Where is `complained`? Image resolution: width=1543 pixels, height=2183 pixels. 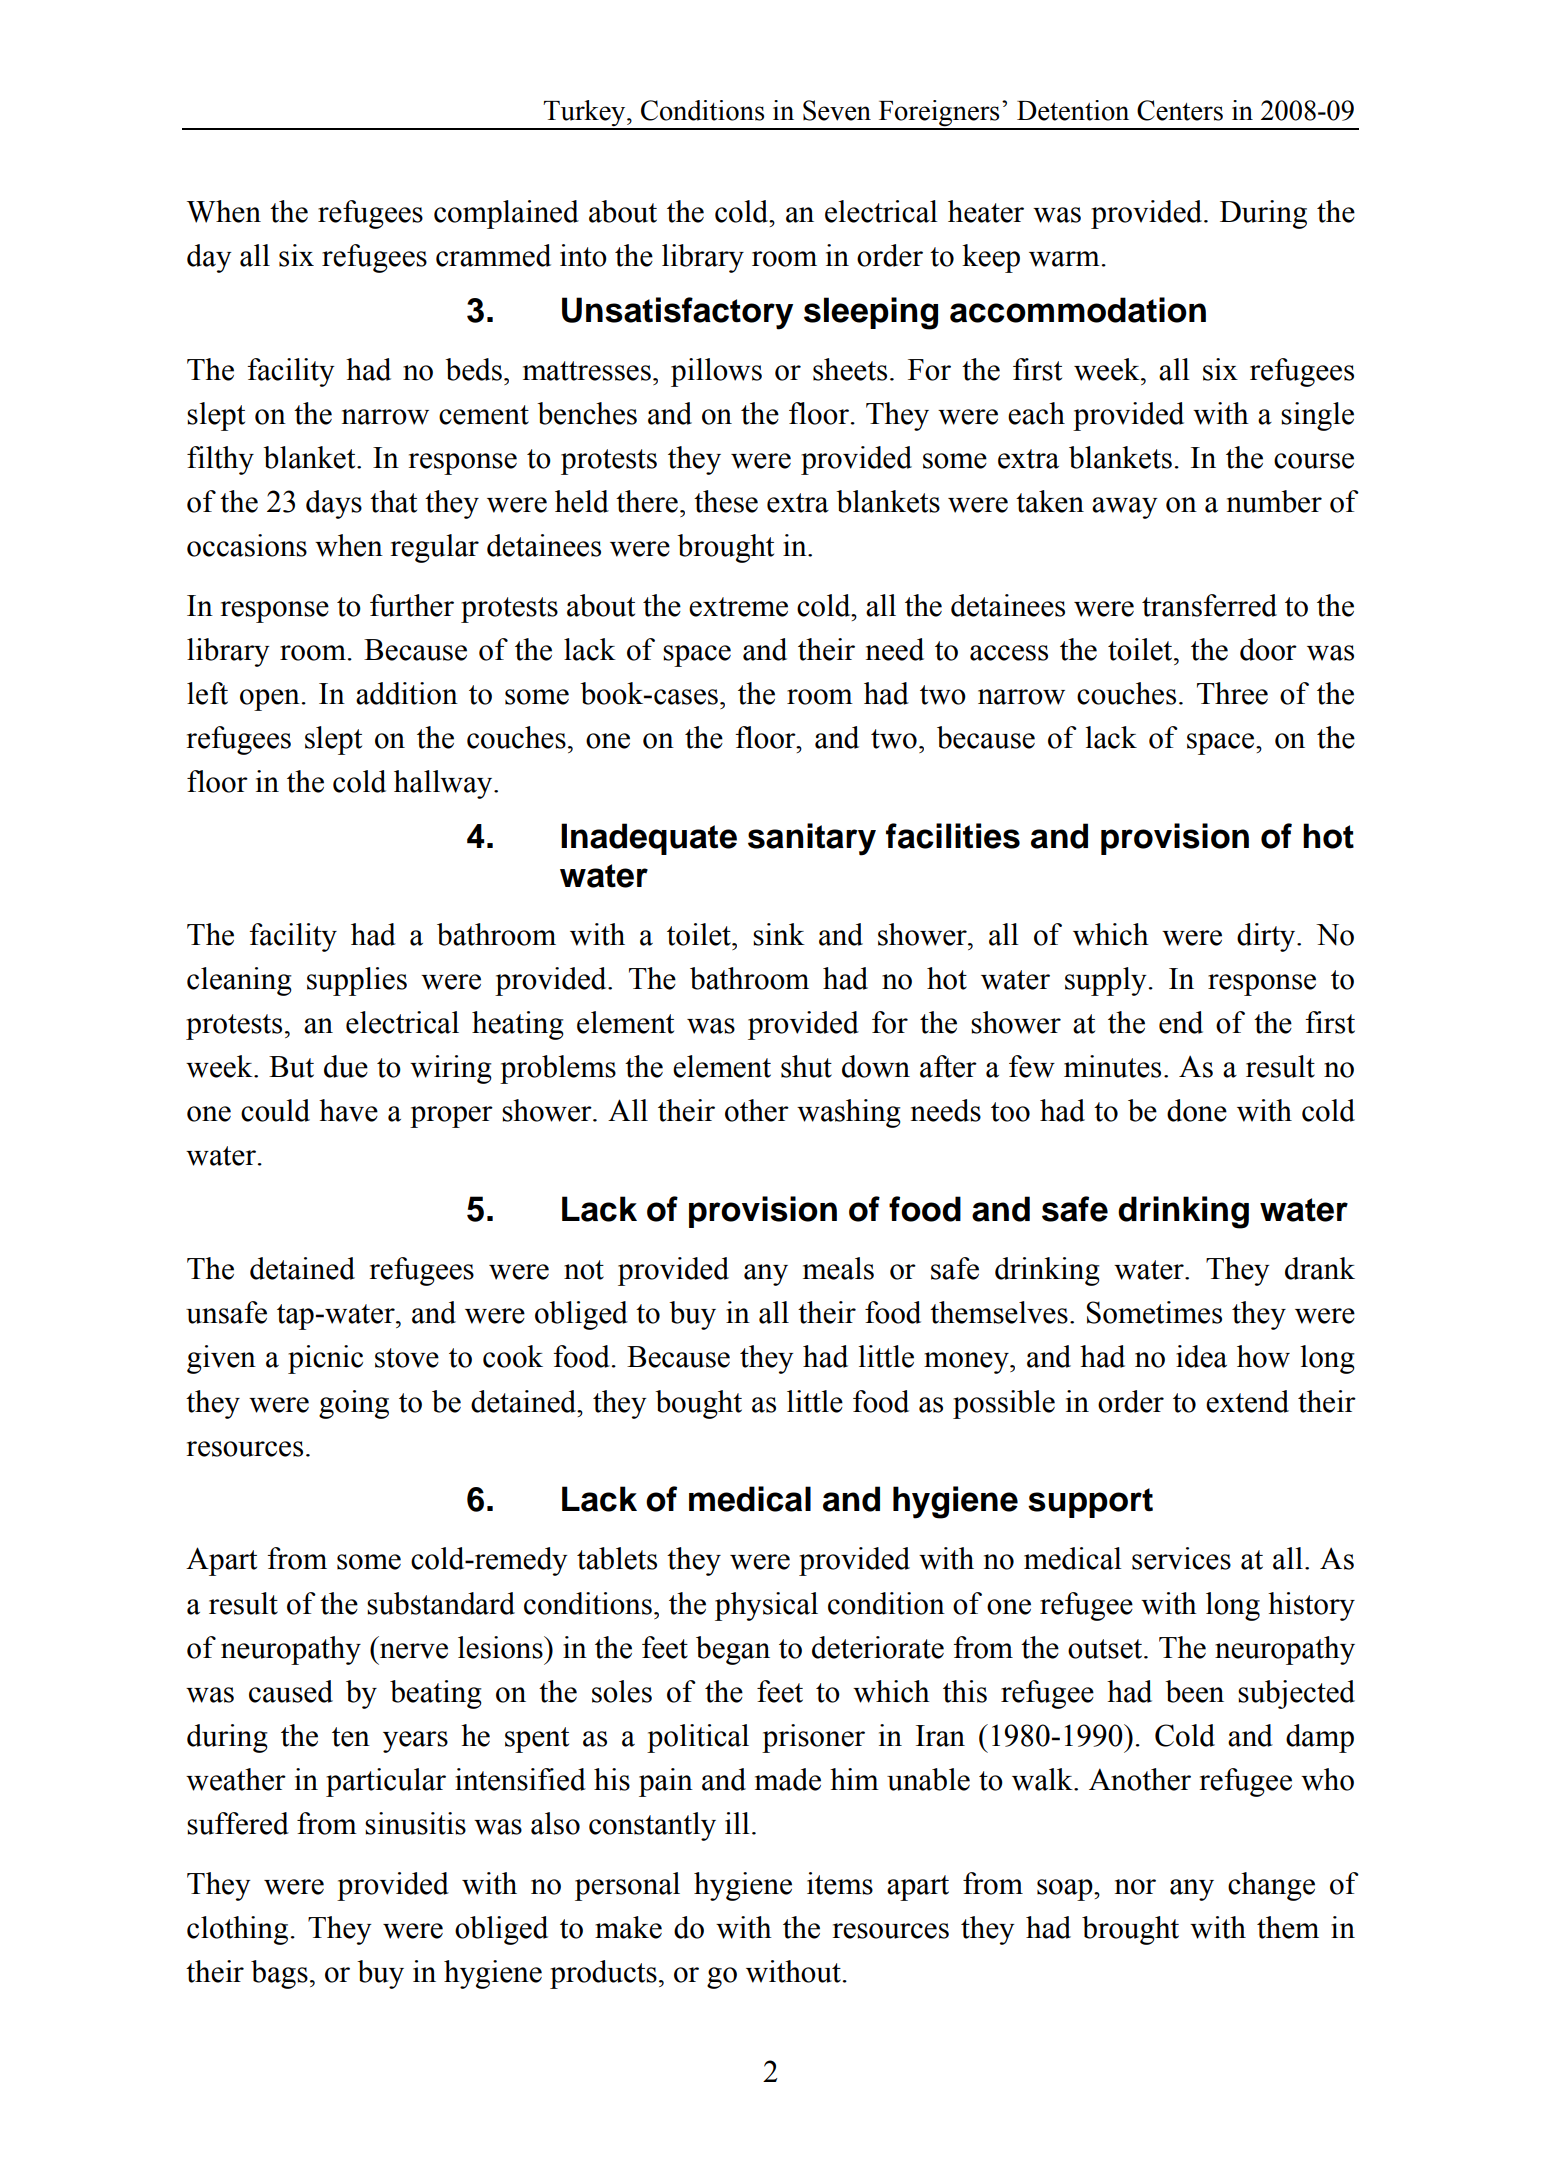
complained is located at coordinates (506, 214).
